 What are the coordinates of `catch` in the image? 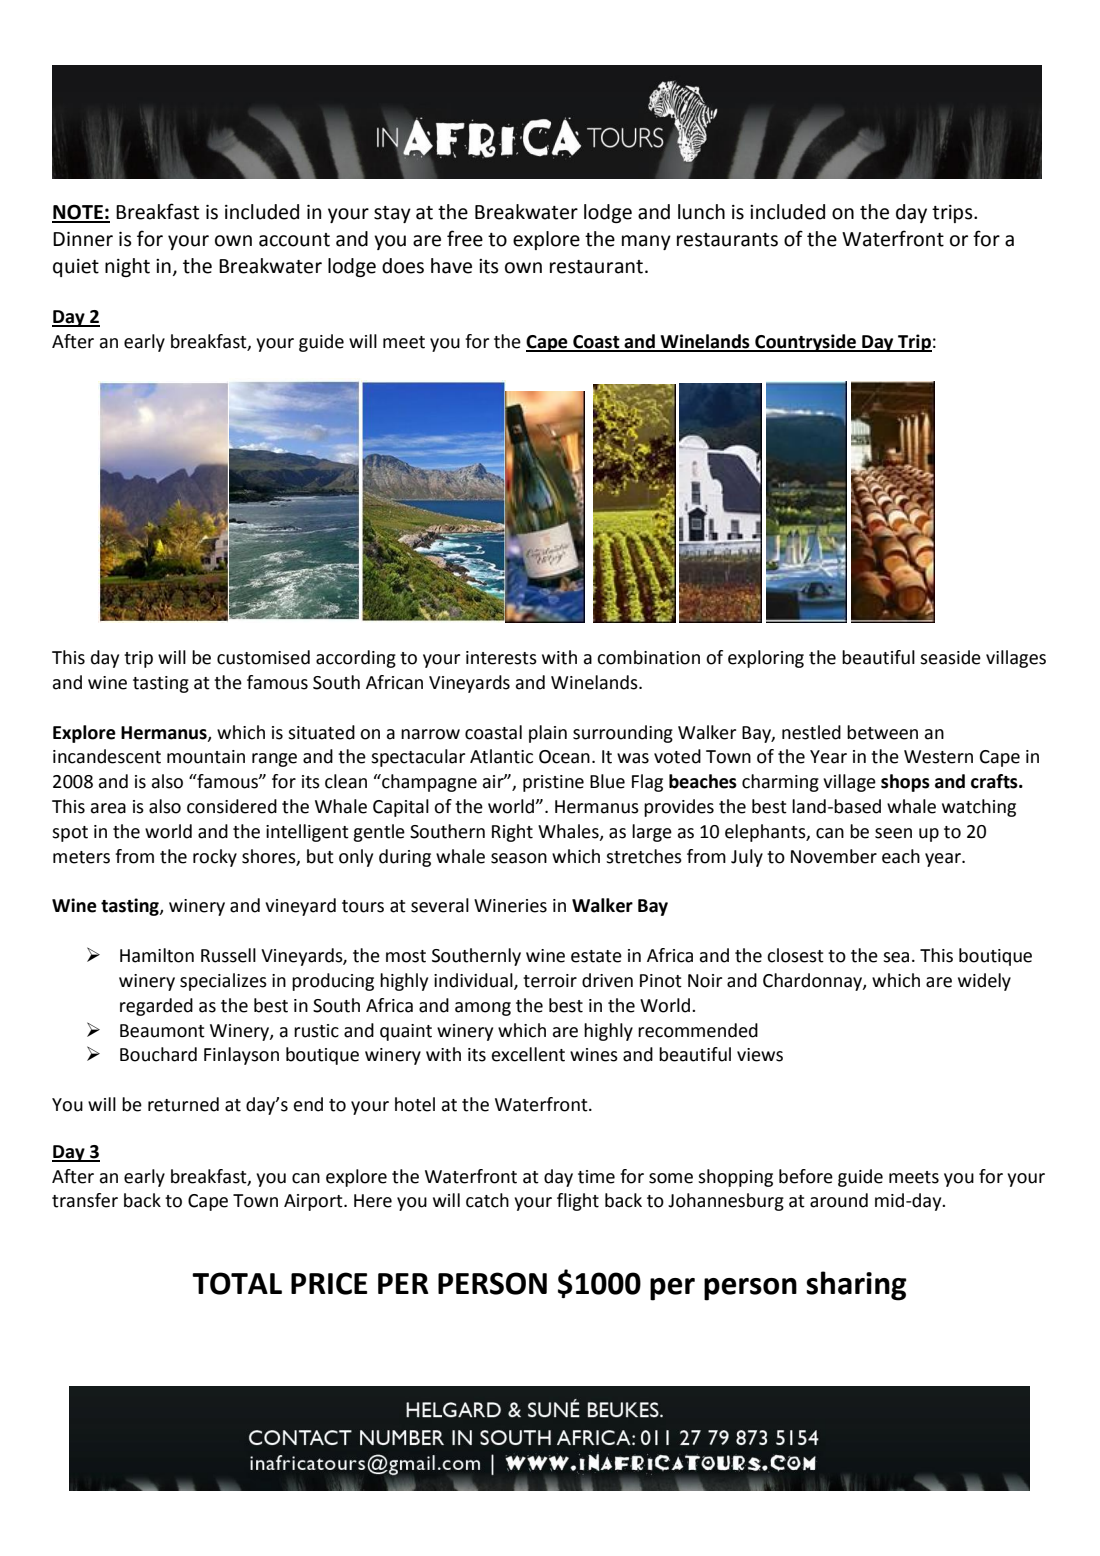 It's located at (487, 1200).
